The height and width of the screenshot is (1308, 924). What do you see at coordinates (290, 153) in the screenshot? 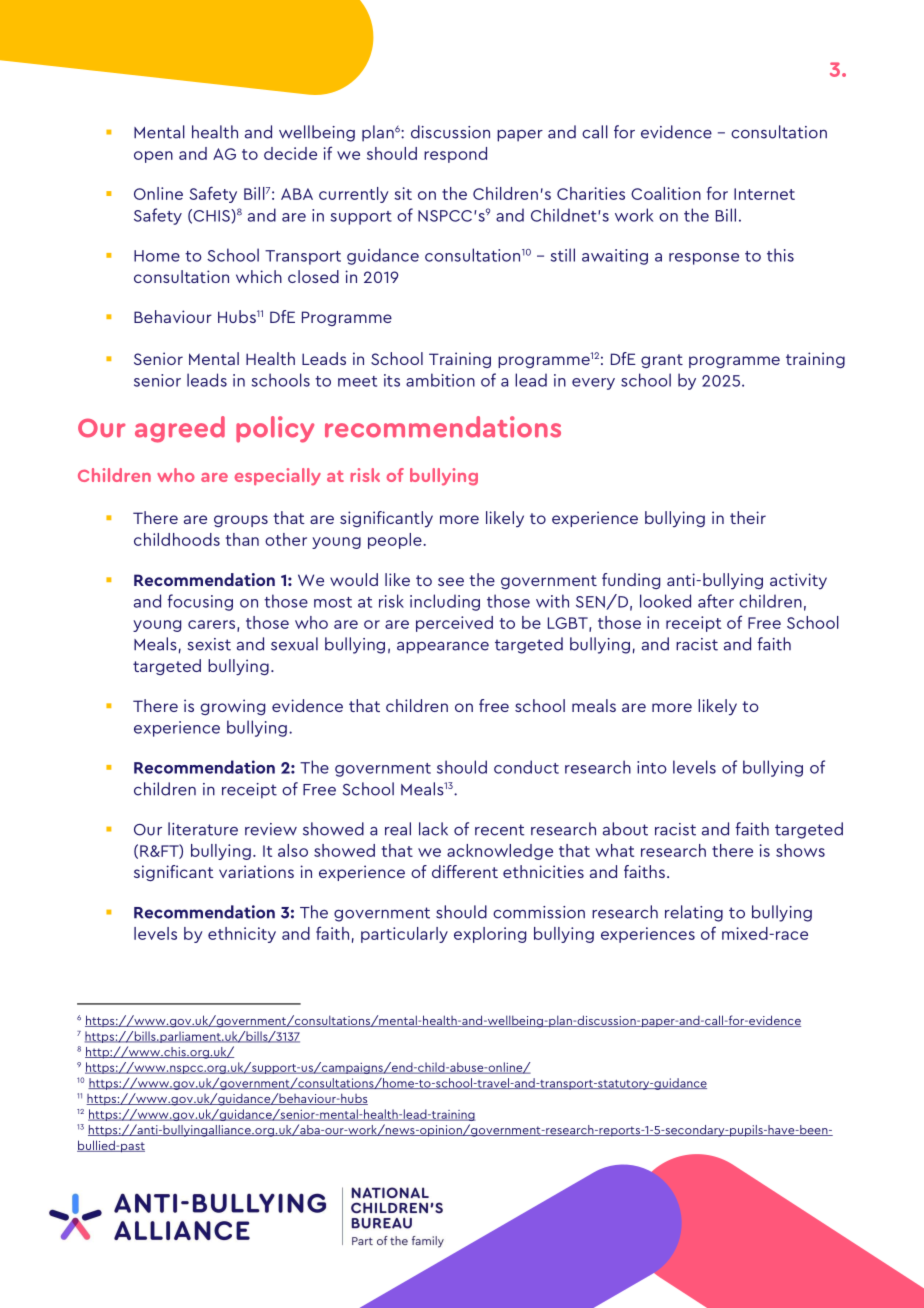
I see `decide` at bounding box center [290, 153].
